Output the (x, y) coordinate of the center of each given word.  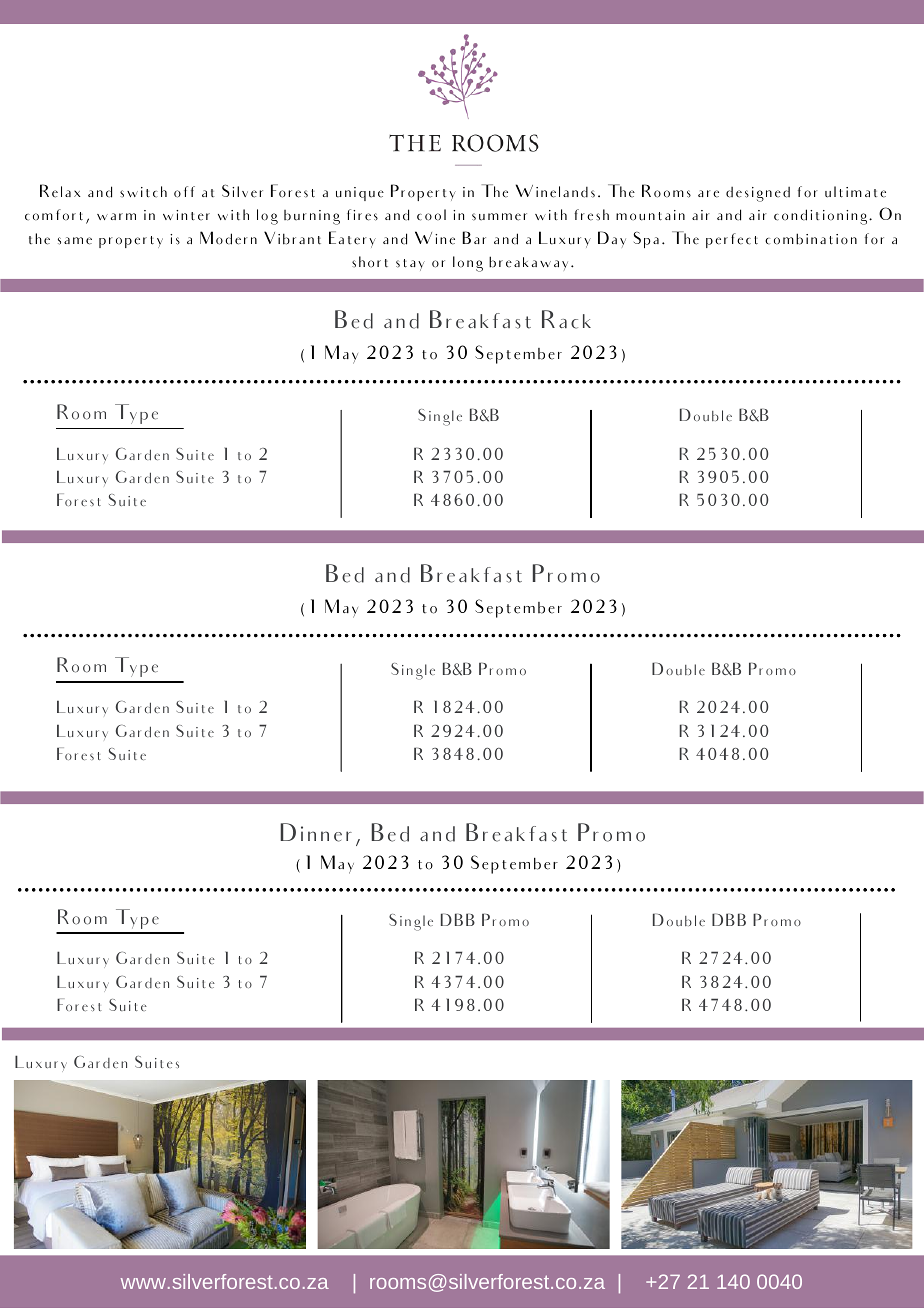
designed (758, 194)
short (370, 262)
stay (410, 265)
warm (116, 216)
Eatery (352, 239)
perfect (732, 240)
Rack (566, 319)
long (468, 264)
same (75, 241)
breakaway (528, 263)
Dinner (316, 832)
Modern (228, 238)
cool (431, 215)
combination (811, 239)
